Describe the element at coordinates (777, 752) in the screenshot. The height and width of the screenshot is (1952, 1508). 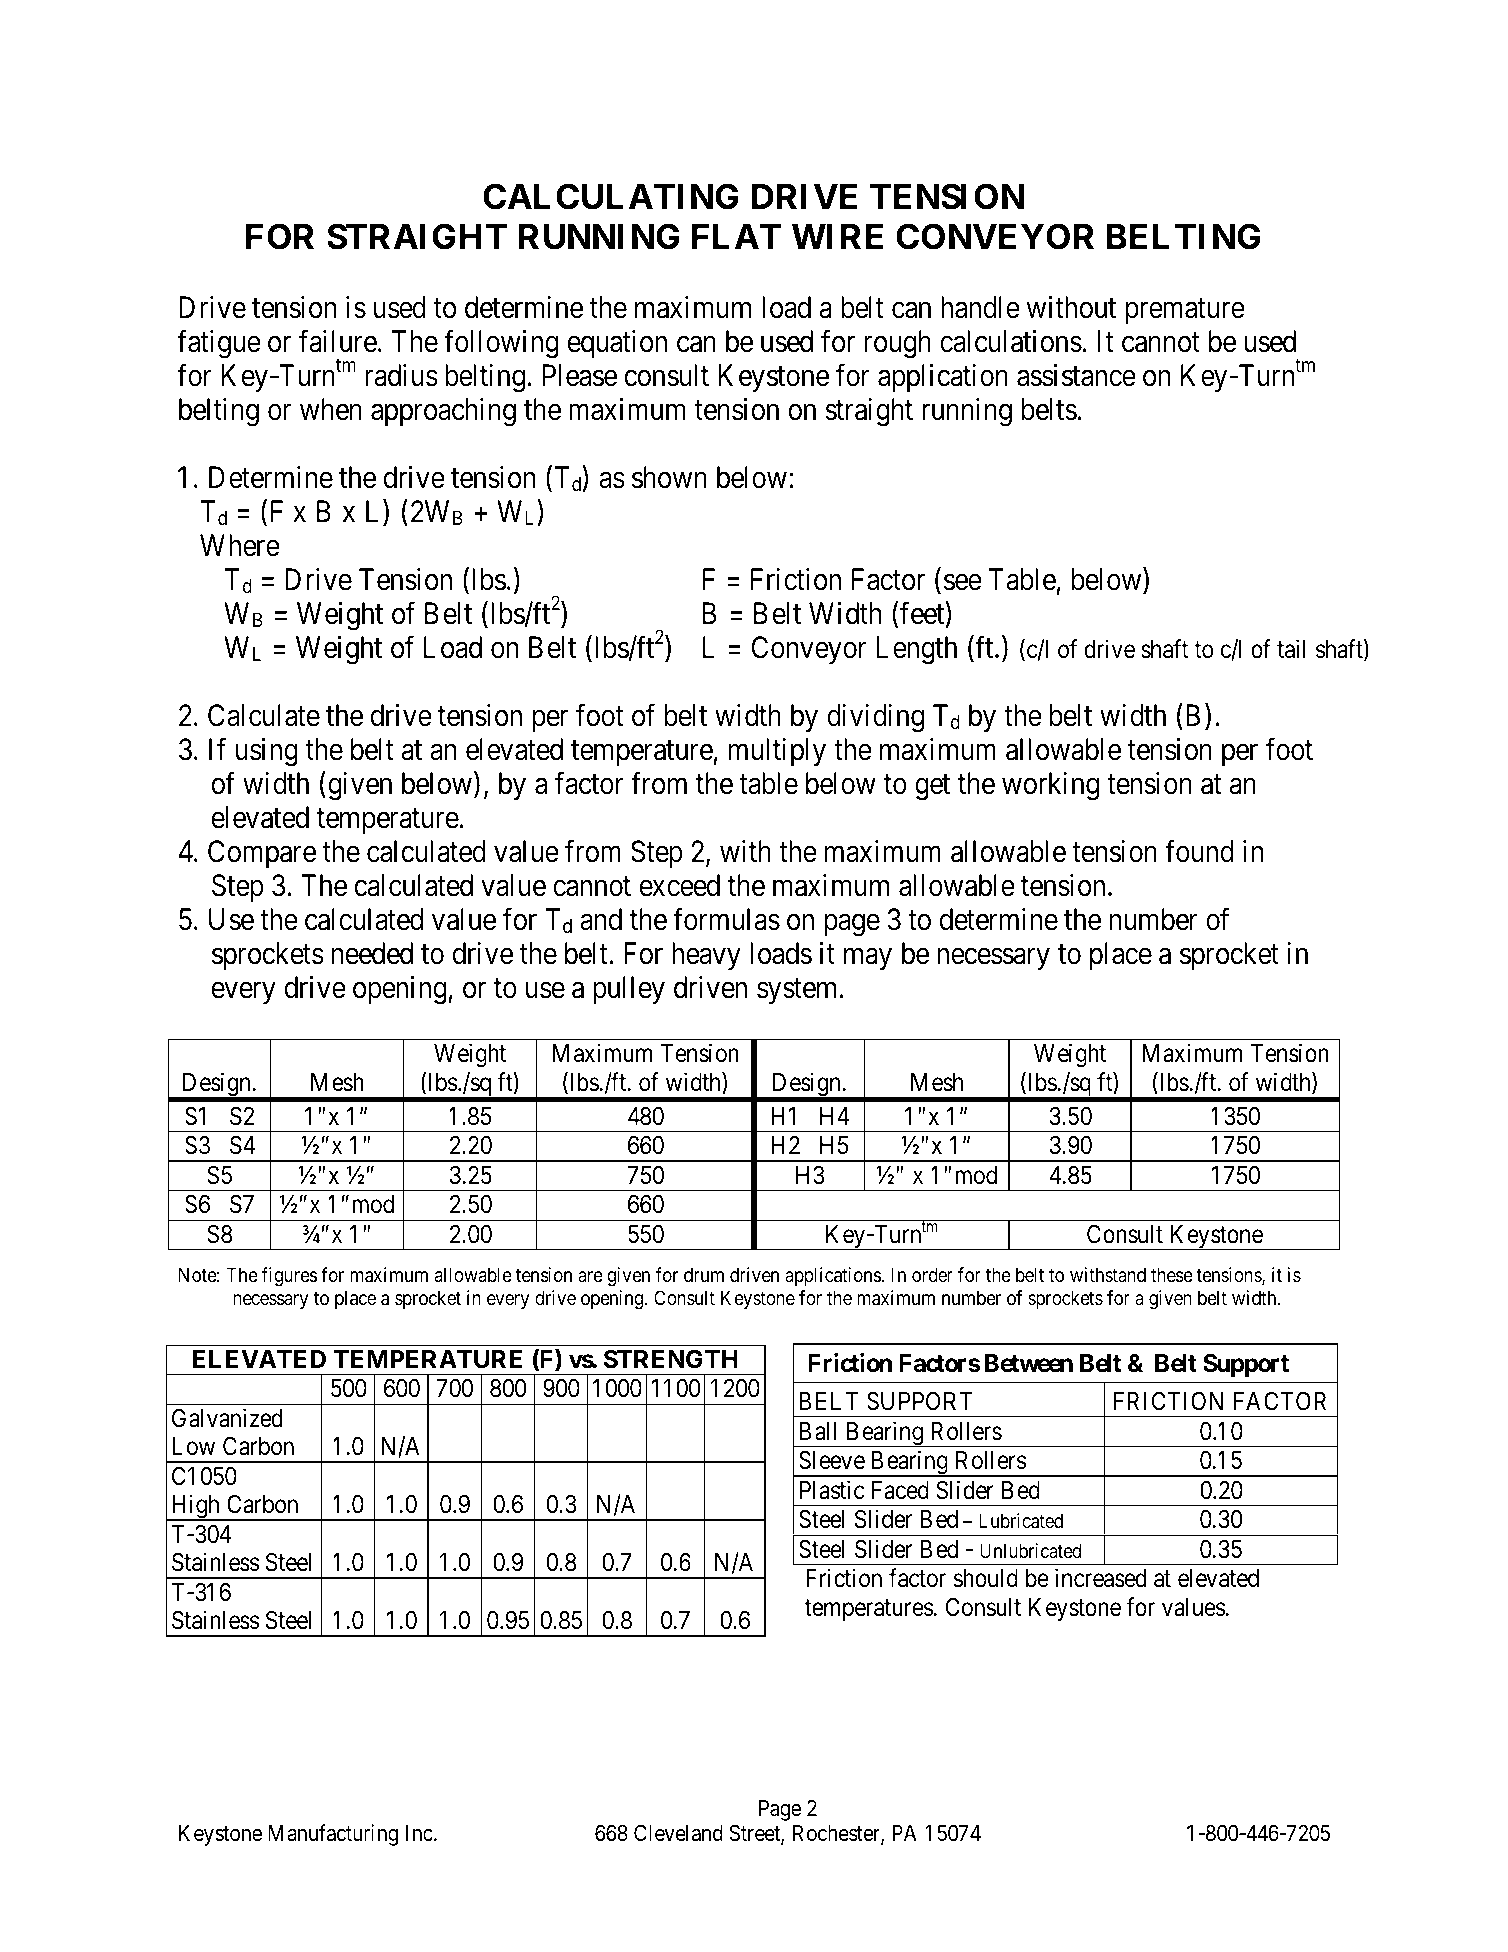
I see `multiply` at that location.
